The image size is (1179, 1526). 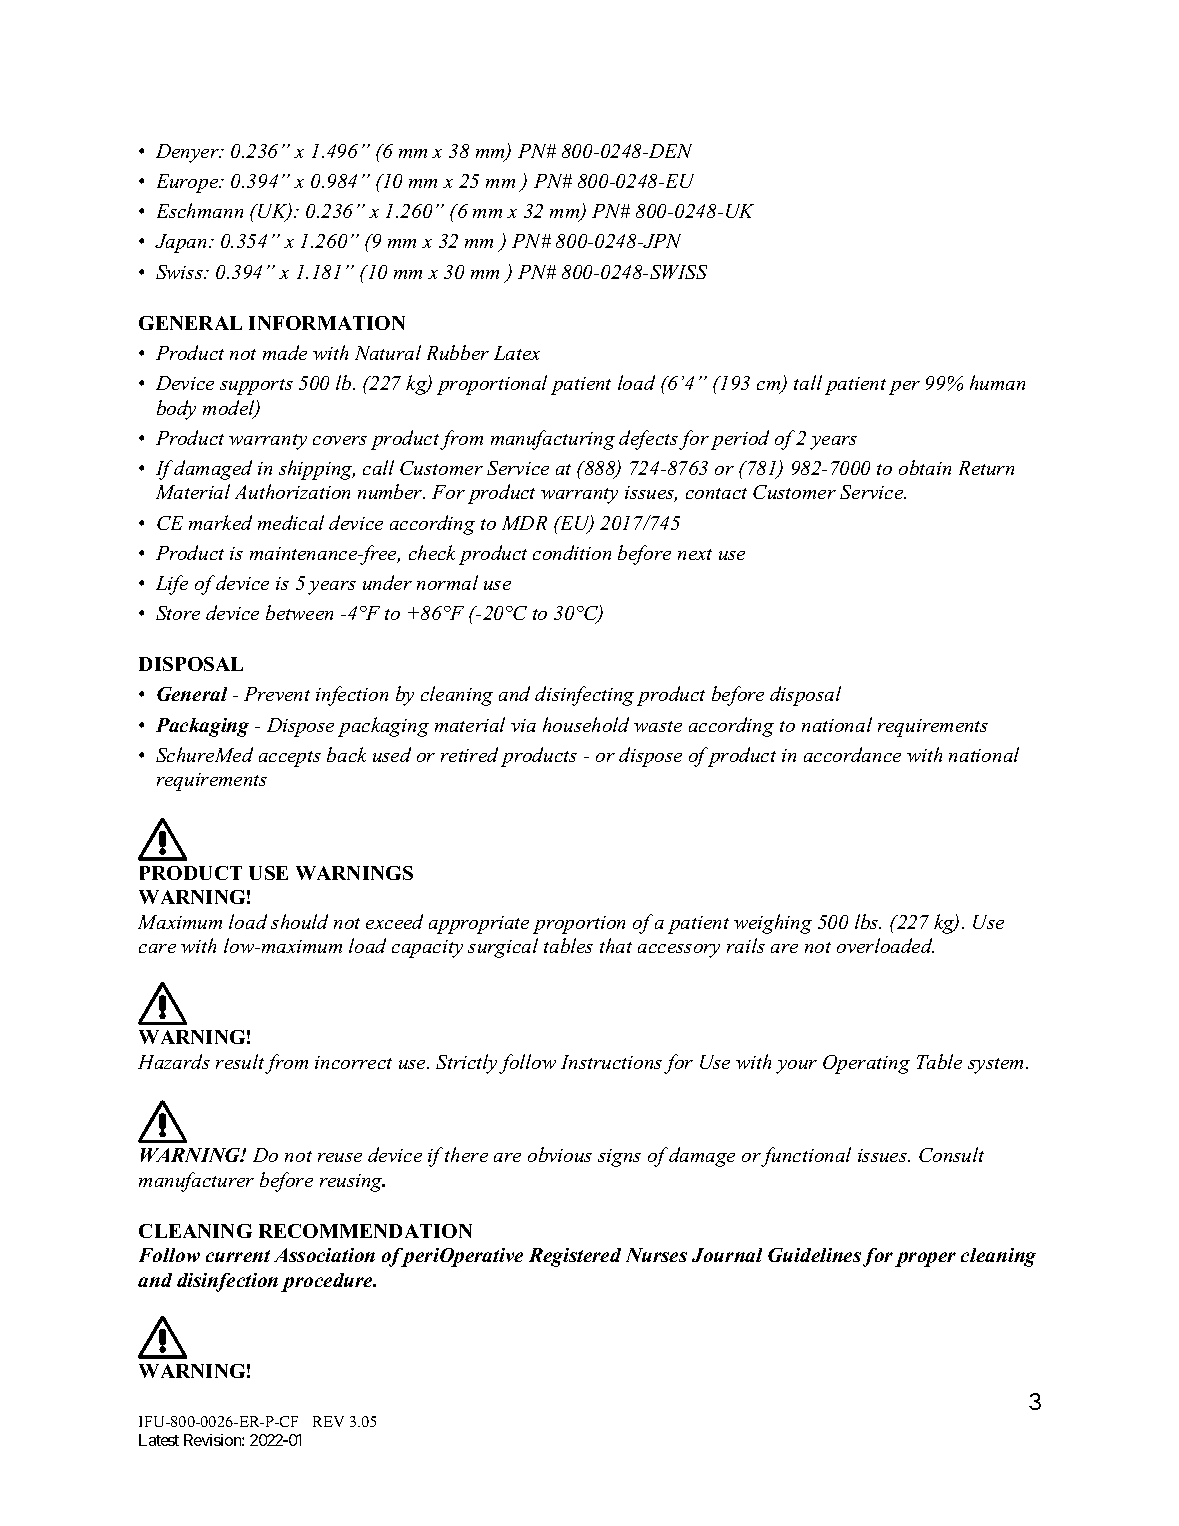 What do you see at coordinates (291, 522) in the screenshot?
I see `medical` at bounding box center [291, 522].
